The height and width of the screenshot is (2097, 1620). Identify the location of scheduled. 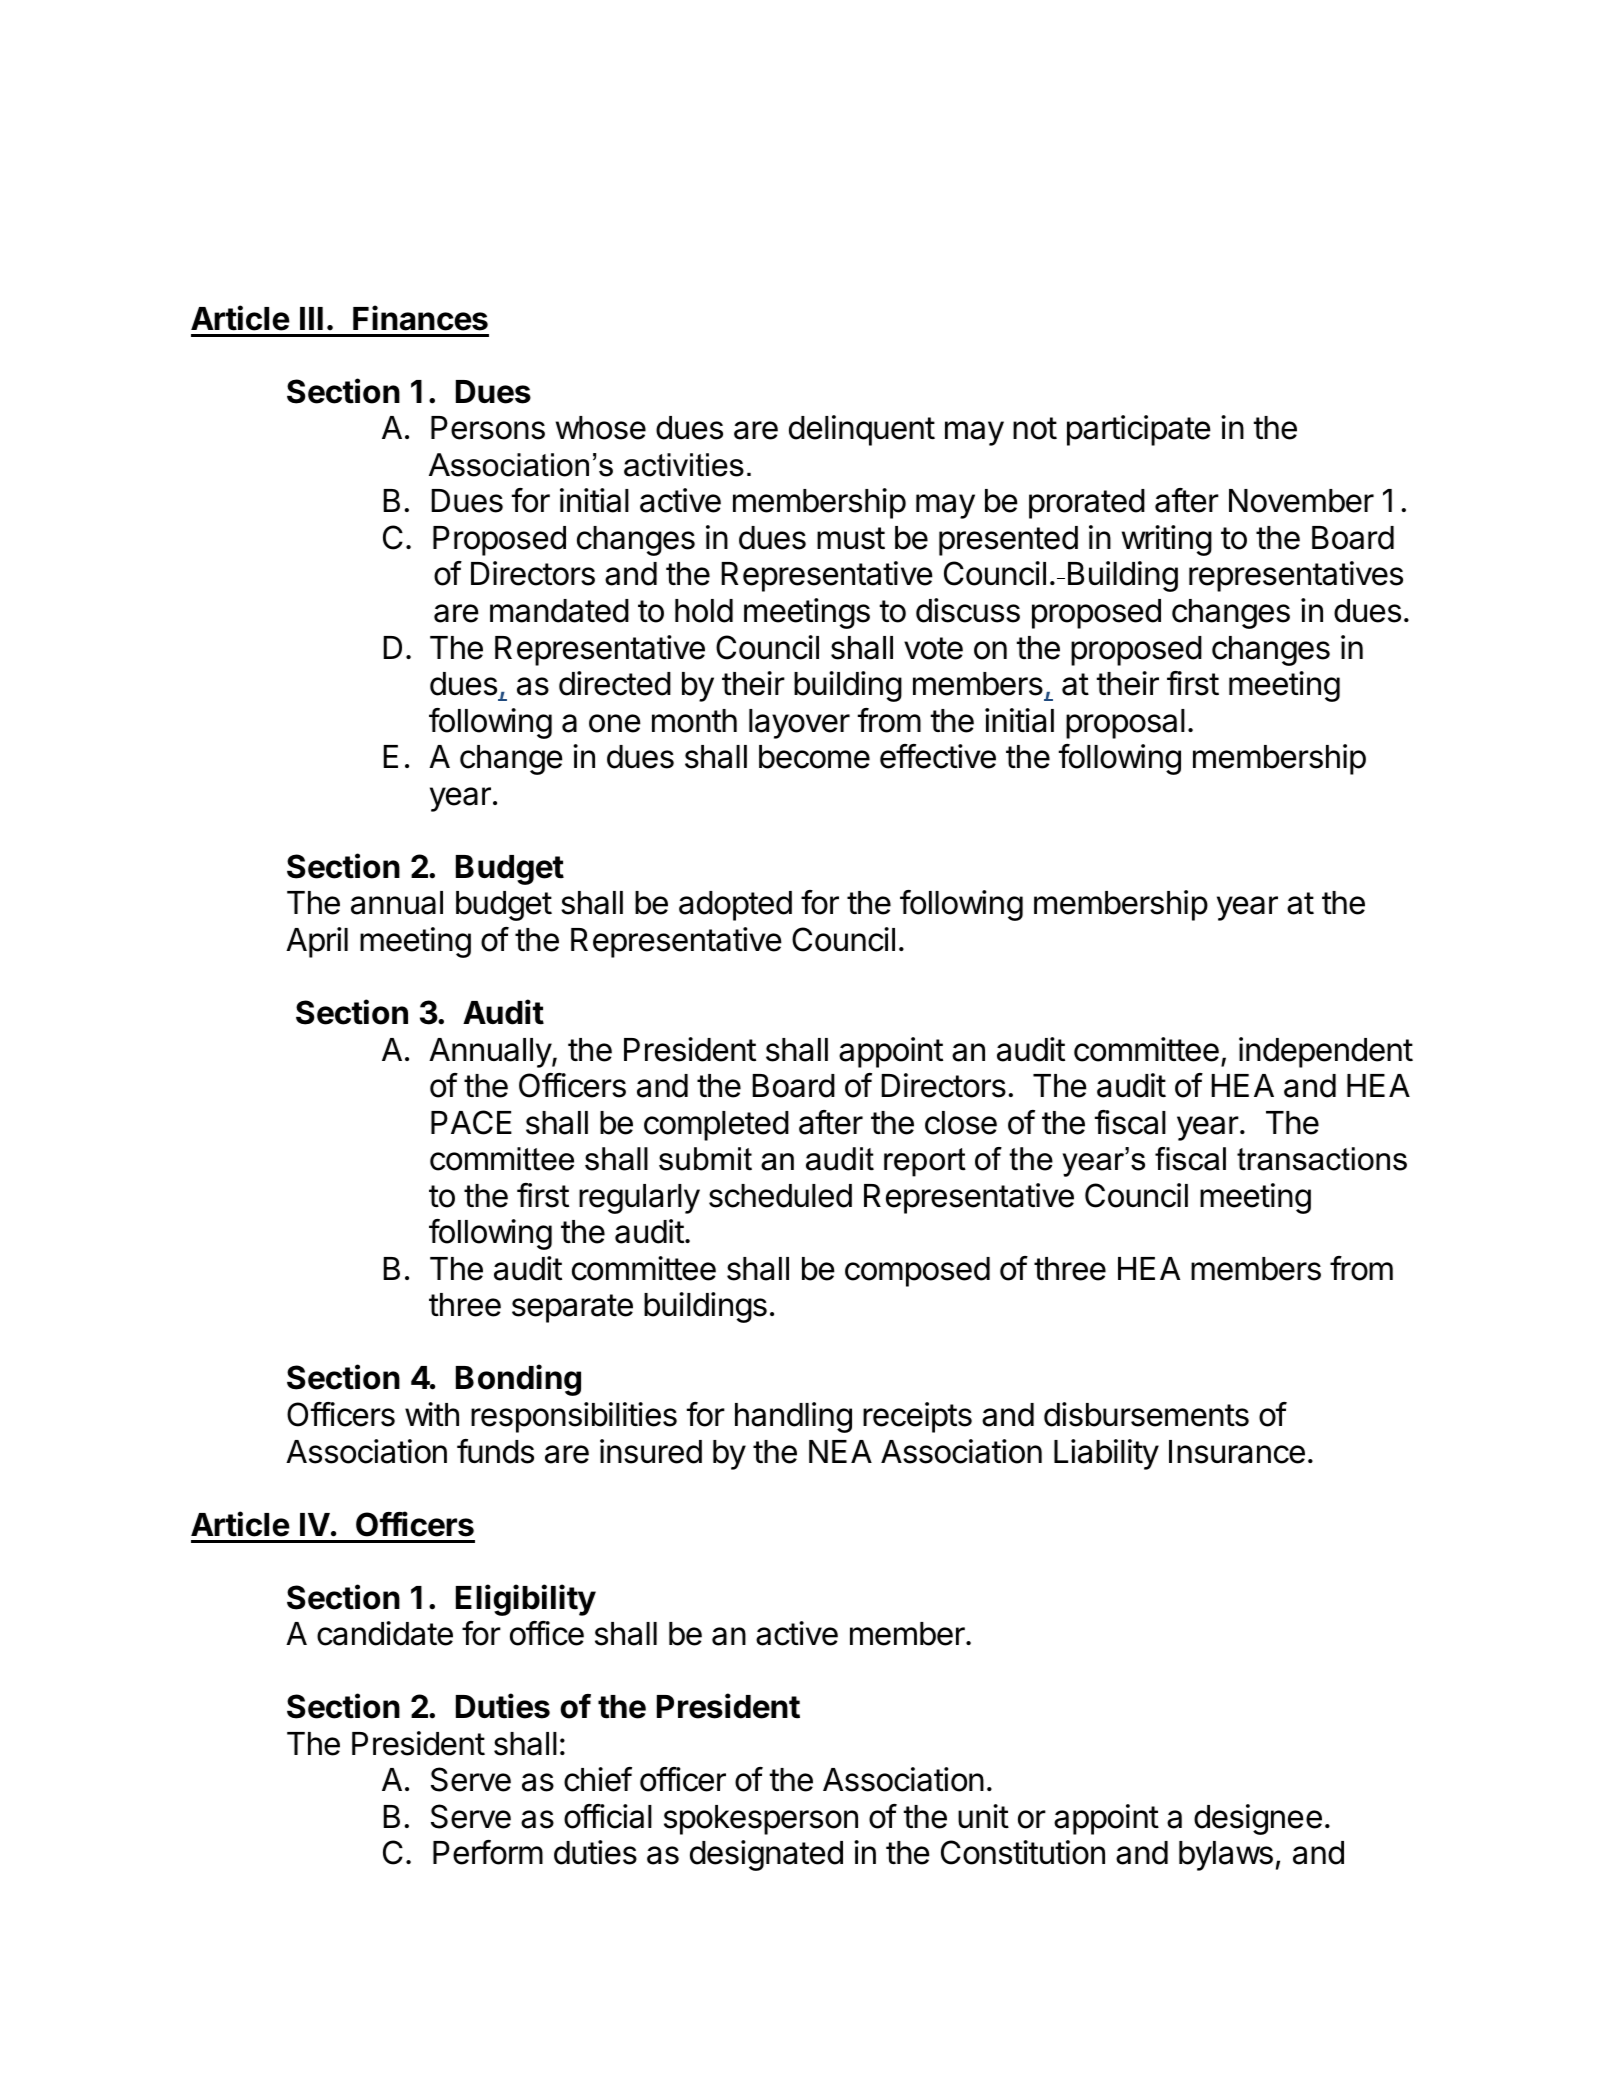
(780, 1196).
